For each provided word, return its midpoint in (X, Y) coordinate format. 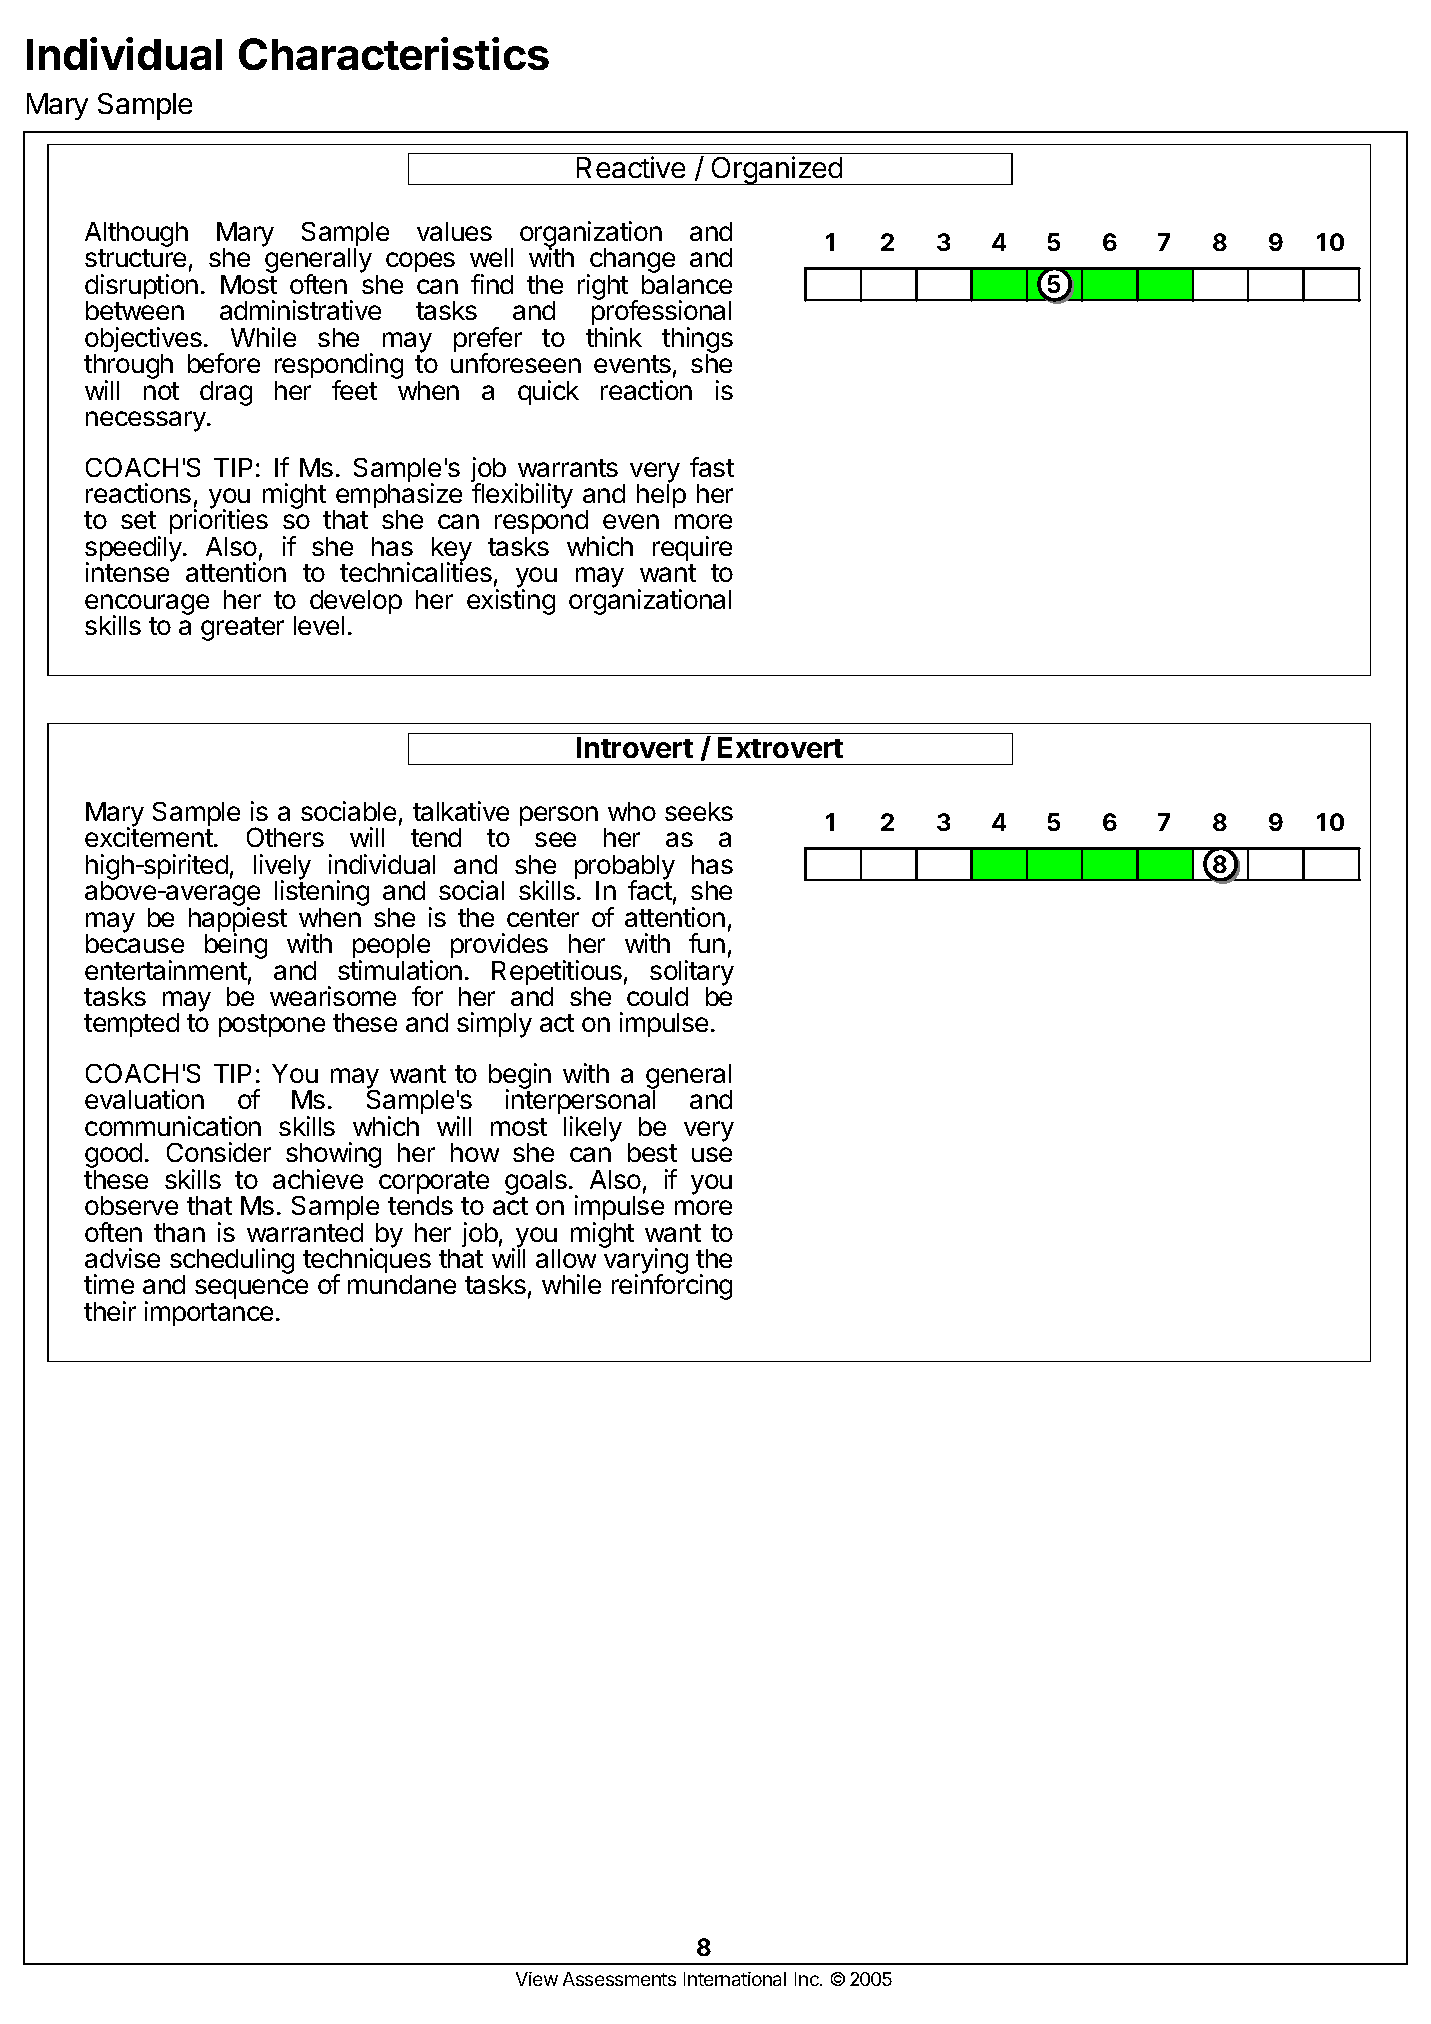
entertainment (166, 970)
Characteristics (394, 53)
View (537, 1979)
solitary (692, 974)
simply (494, 1025)
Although (136, 236)
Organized (776, 170)
